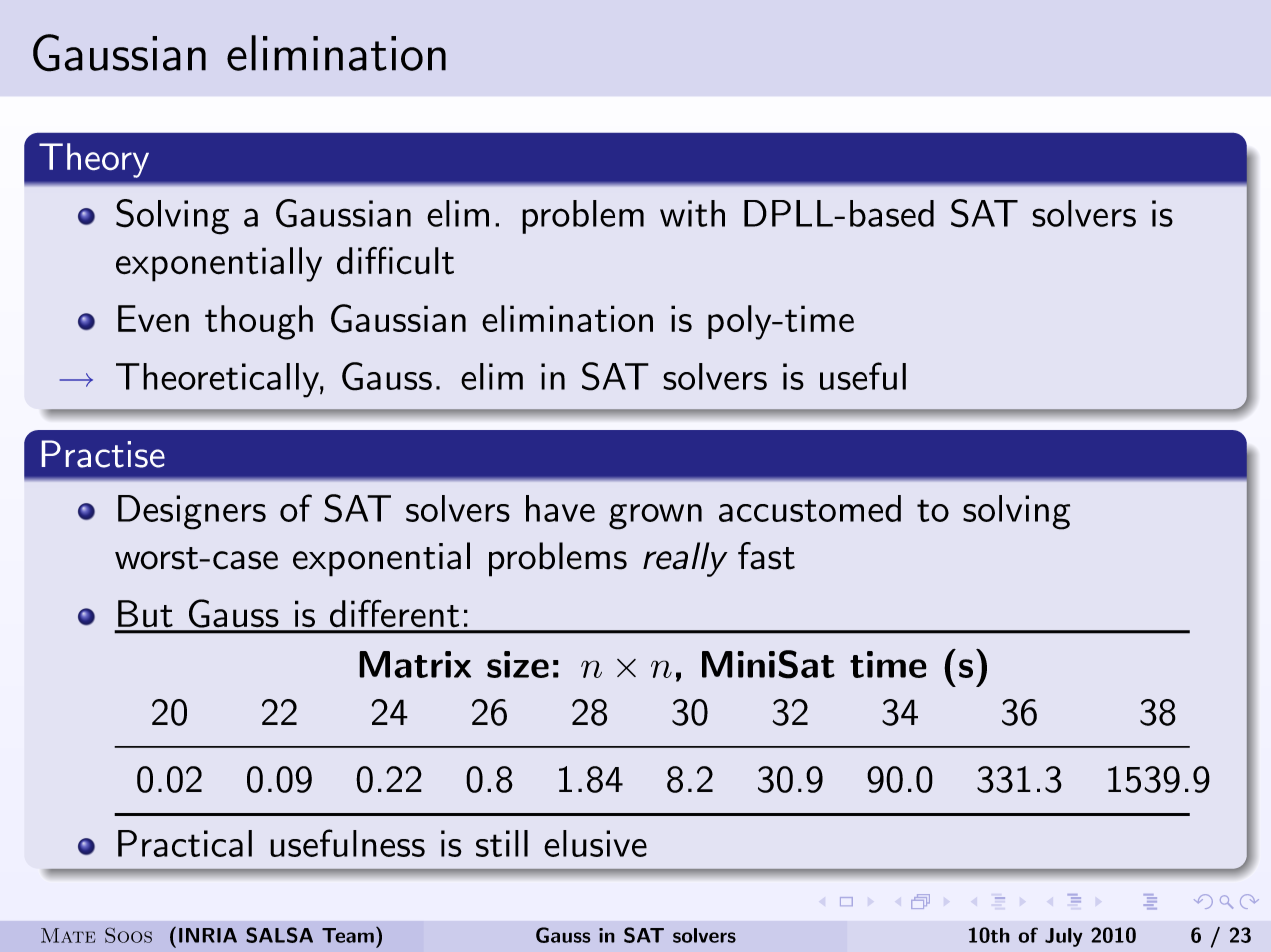  Describe the element at coordinates (810, 508) in the image. I see `accustomed` at that location.
